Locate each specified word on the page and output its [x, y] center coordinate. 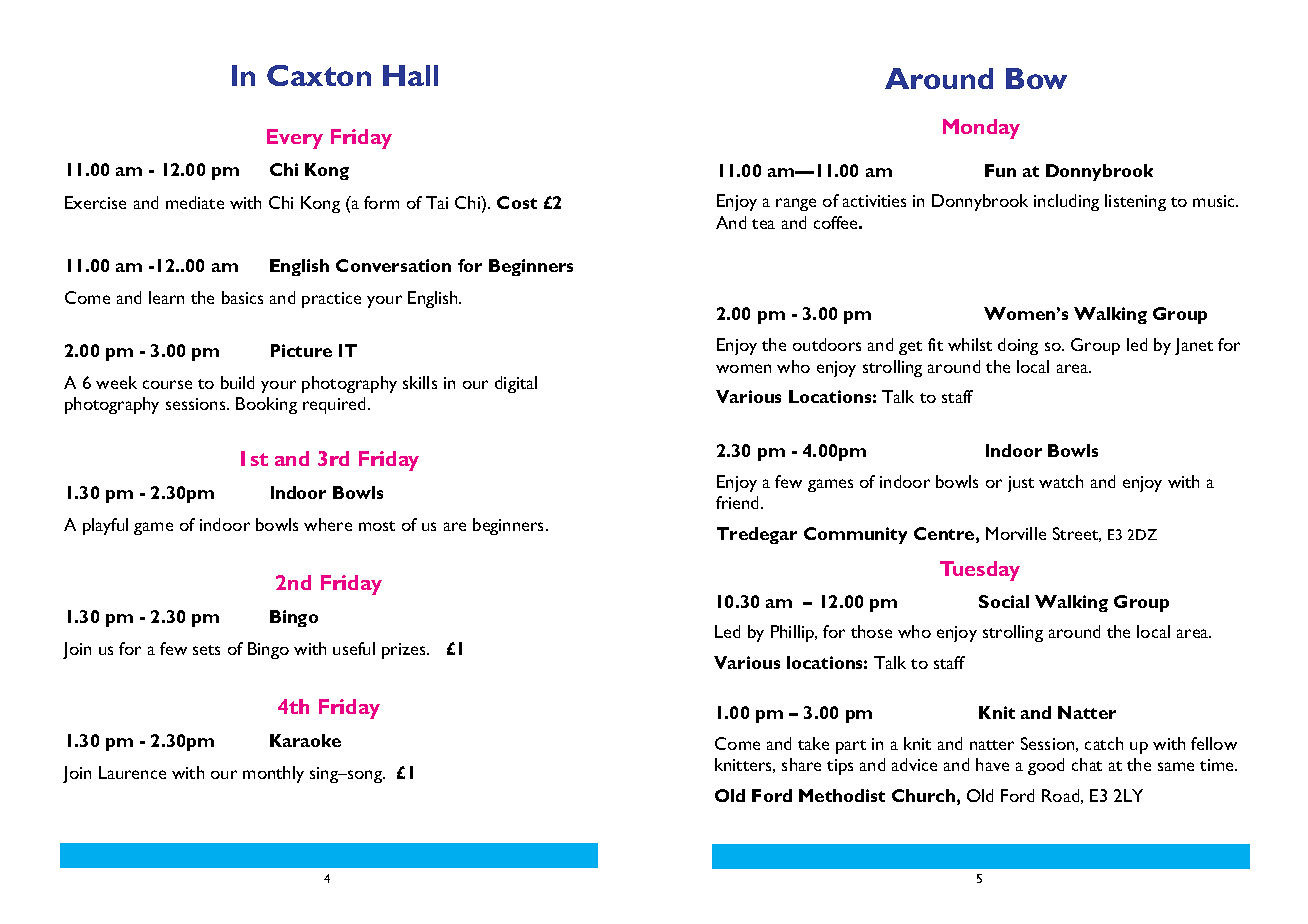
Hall [410, 75]
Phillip [793, 633]
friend [739, 502]
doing [1018, 346]
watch [1061, 481]
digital [516, 384]
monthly [273, 774]
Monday [981, 129]
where [328, 524]
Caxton [319, 75]
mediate [195, 202]
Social [1004, 601]
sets [206, 650]
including [1066, 202]
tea [763, 224]
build [237, 382]
